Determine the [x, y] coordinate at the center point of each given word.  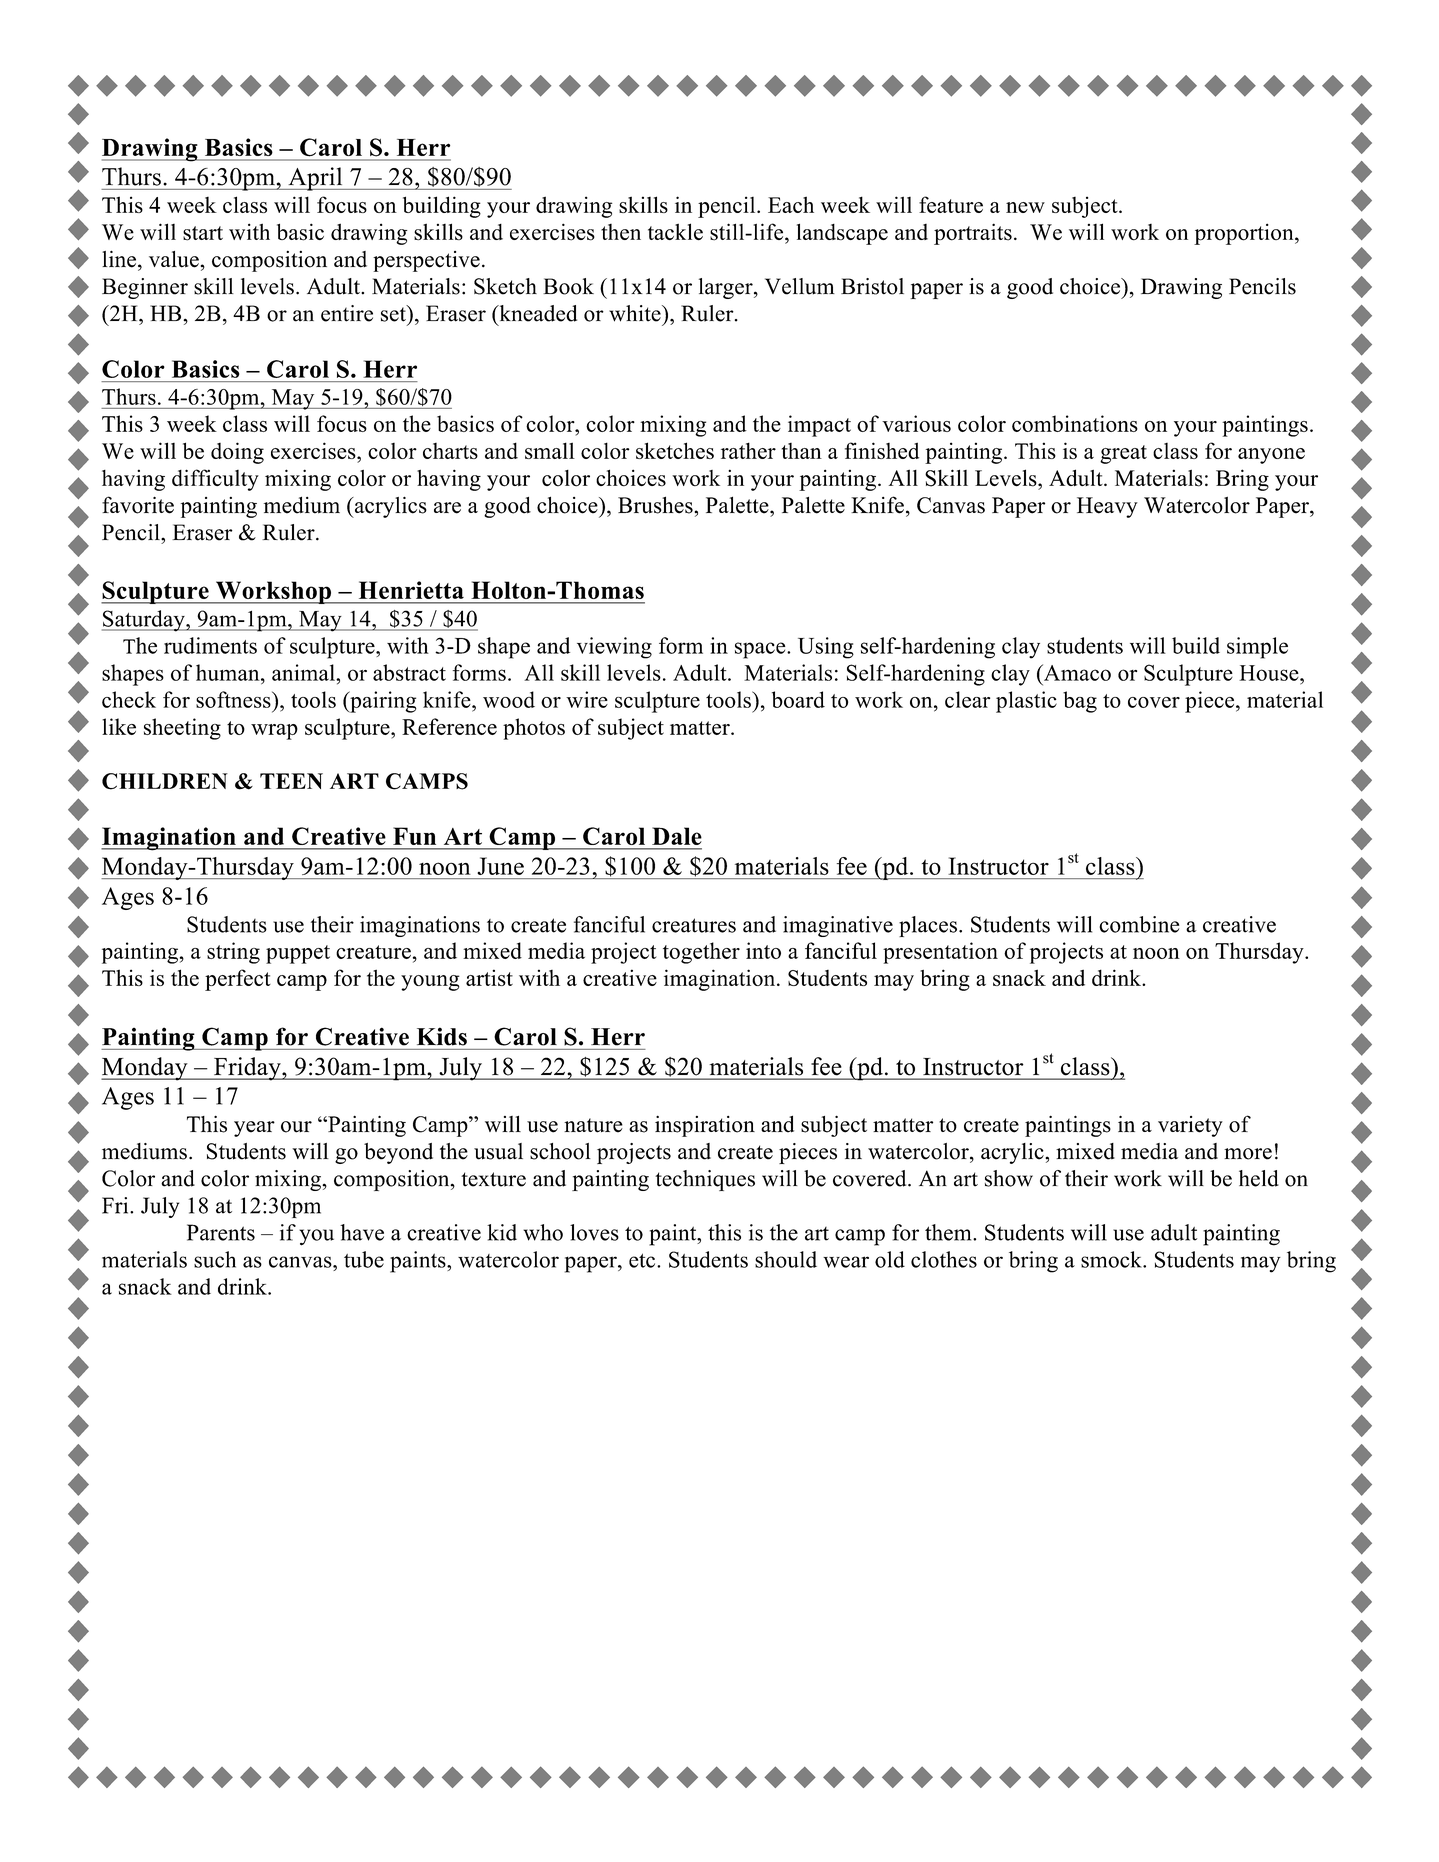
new [1025, 207]
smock [1112, 1259]
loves [594, 1232]
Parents [221, 1232]
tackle [675, 231]
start [203, 233]
